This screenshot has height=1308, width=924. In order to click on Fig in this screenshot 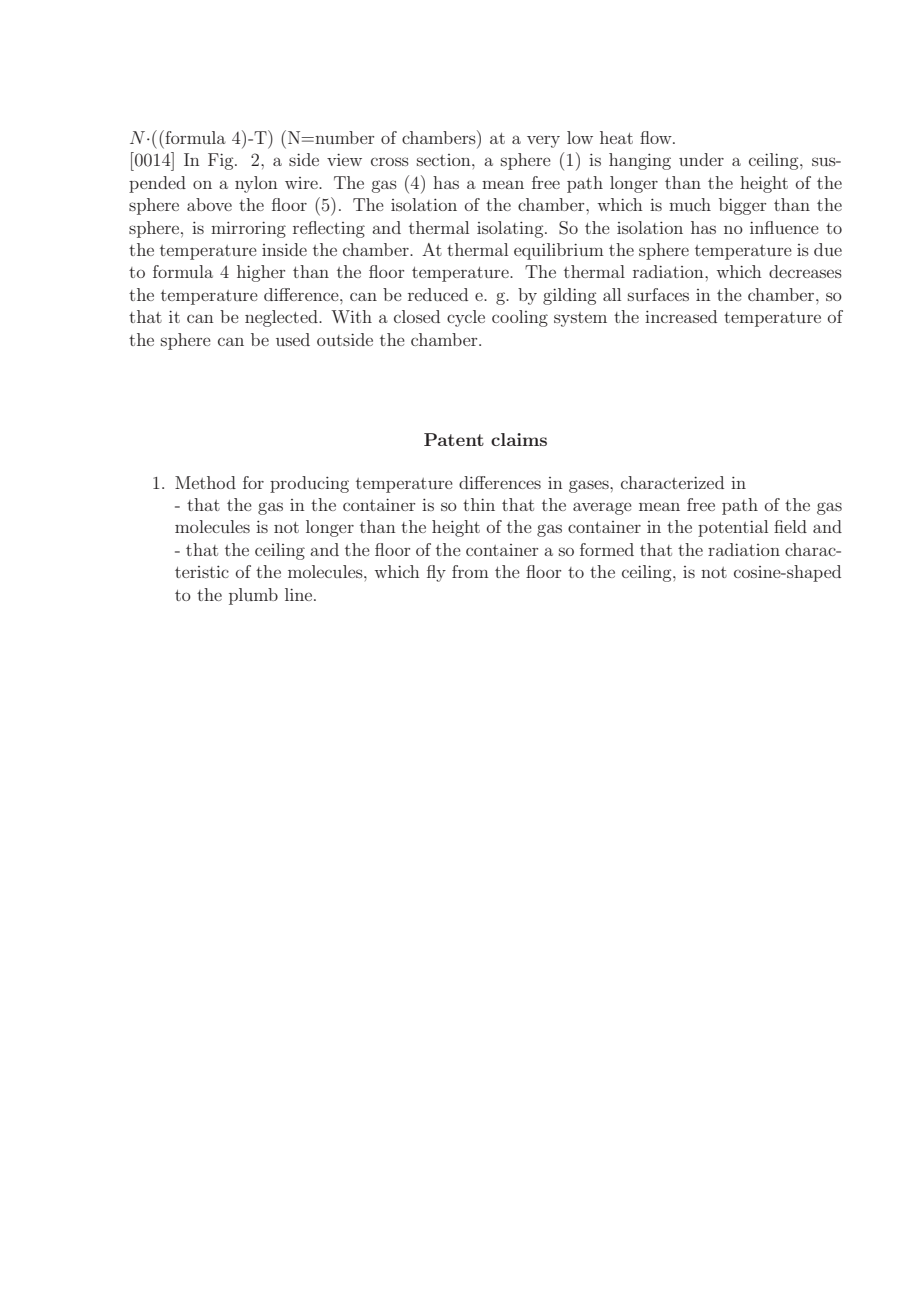, I will do `click(222, 161)`.
